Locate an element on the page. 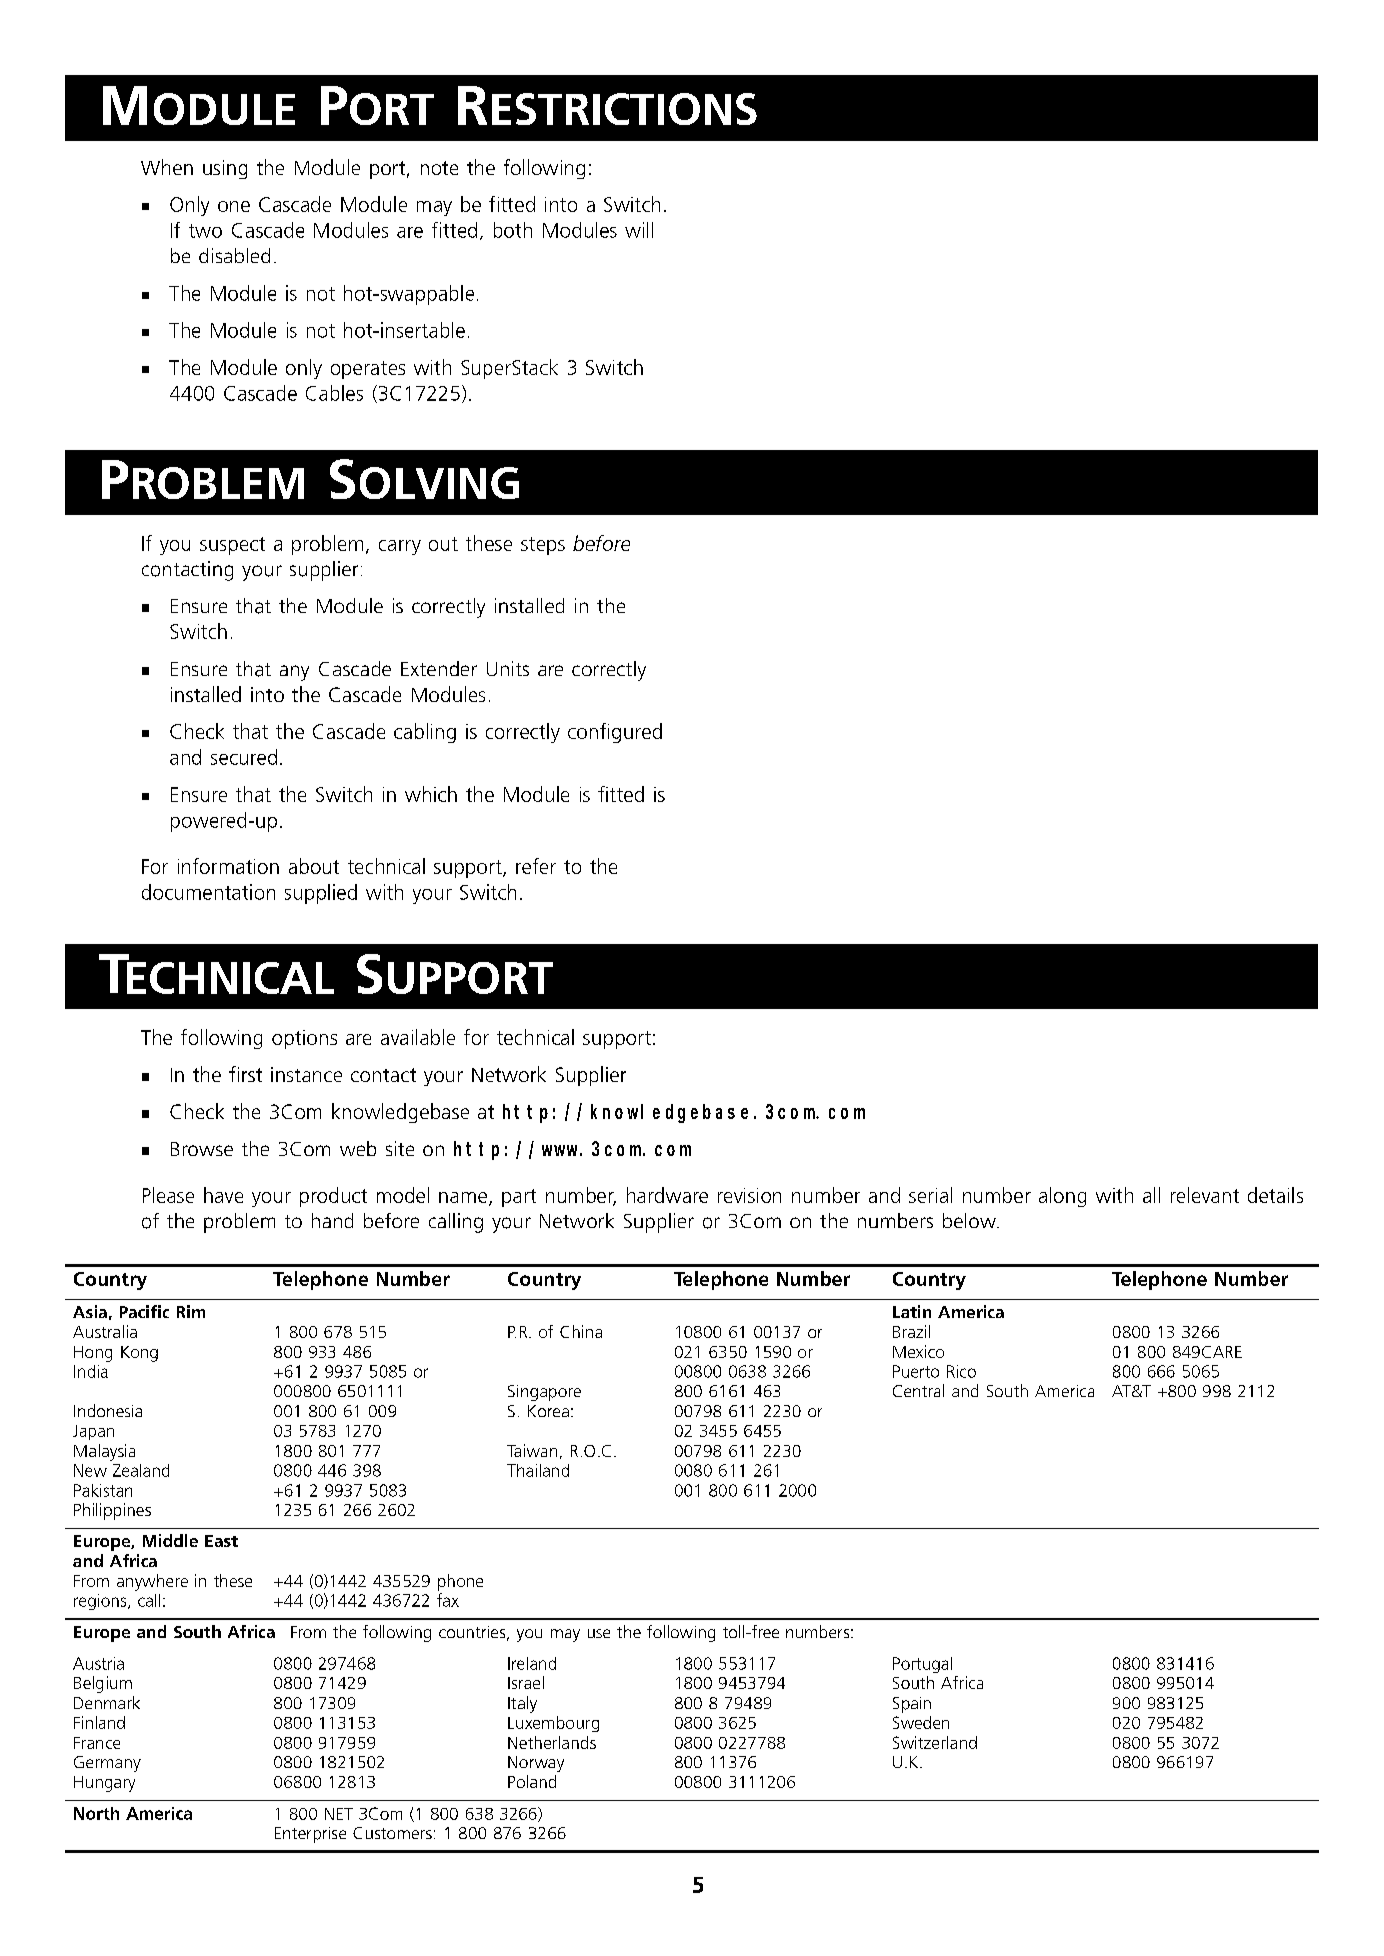  configured is located at coordinates (615, 733).
